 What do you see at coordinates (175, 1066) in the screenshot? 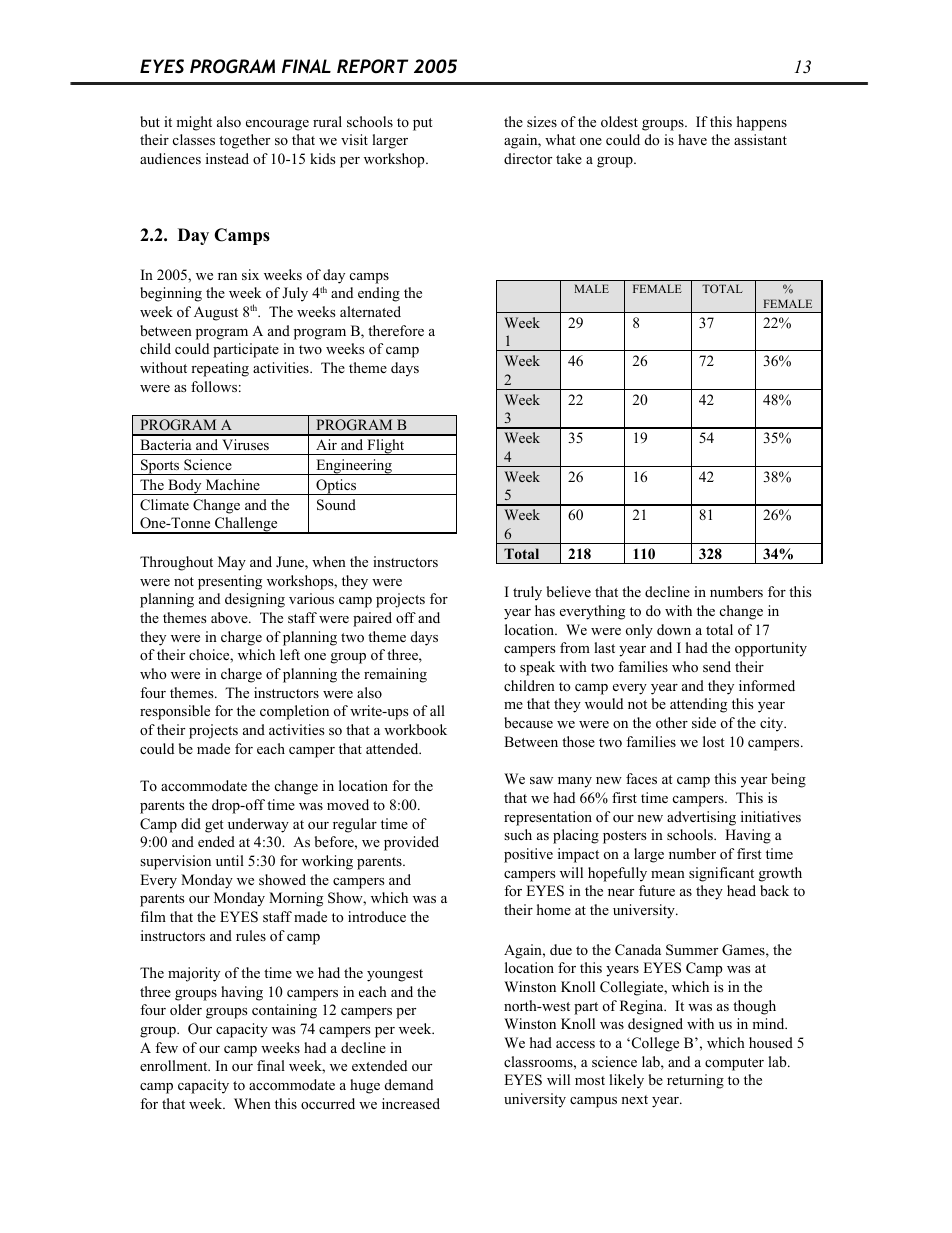
I see `enrollment` at bounding box center [175, 1066].
